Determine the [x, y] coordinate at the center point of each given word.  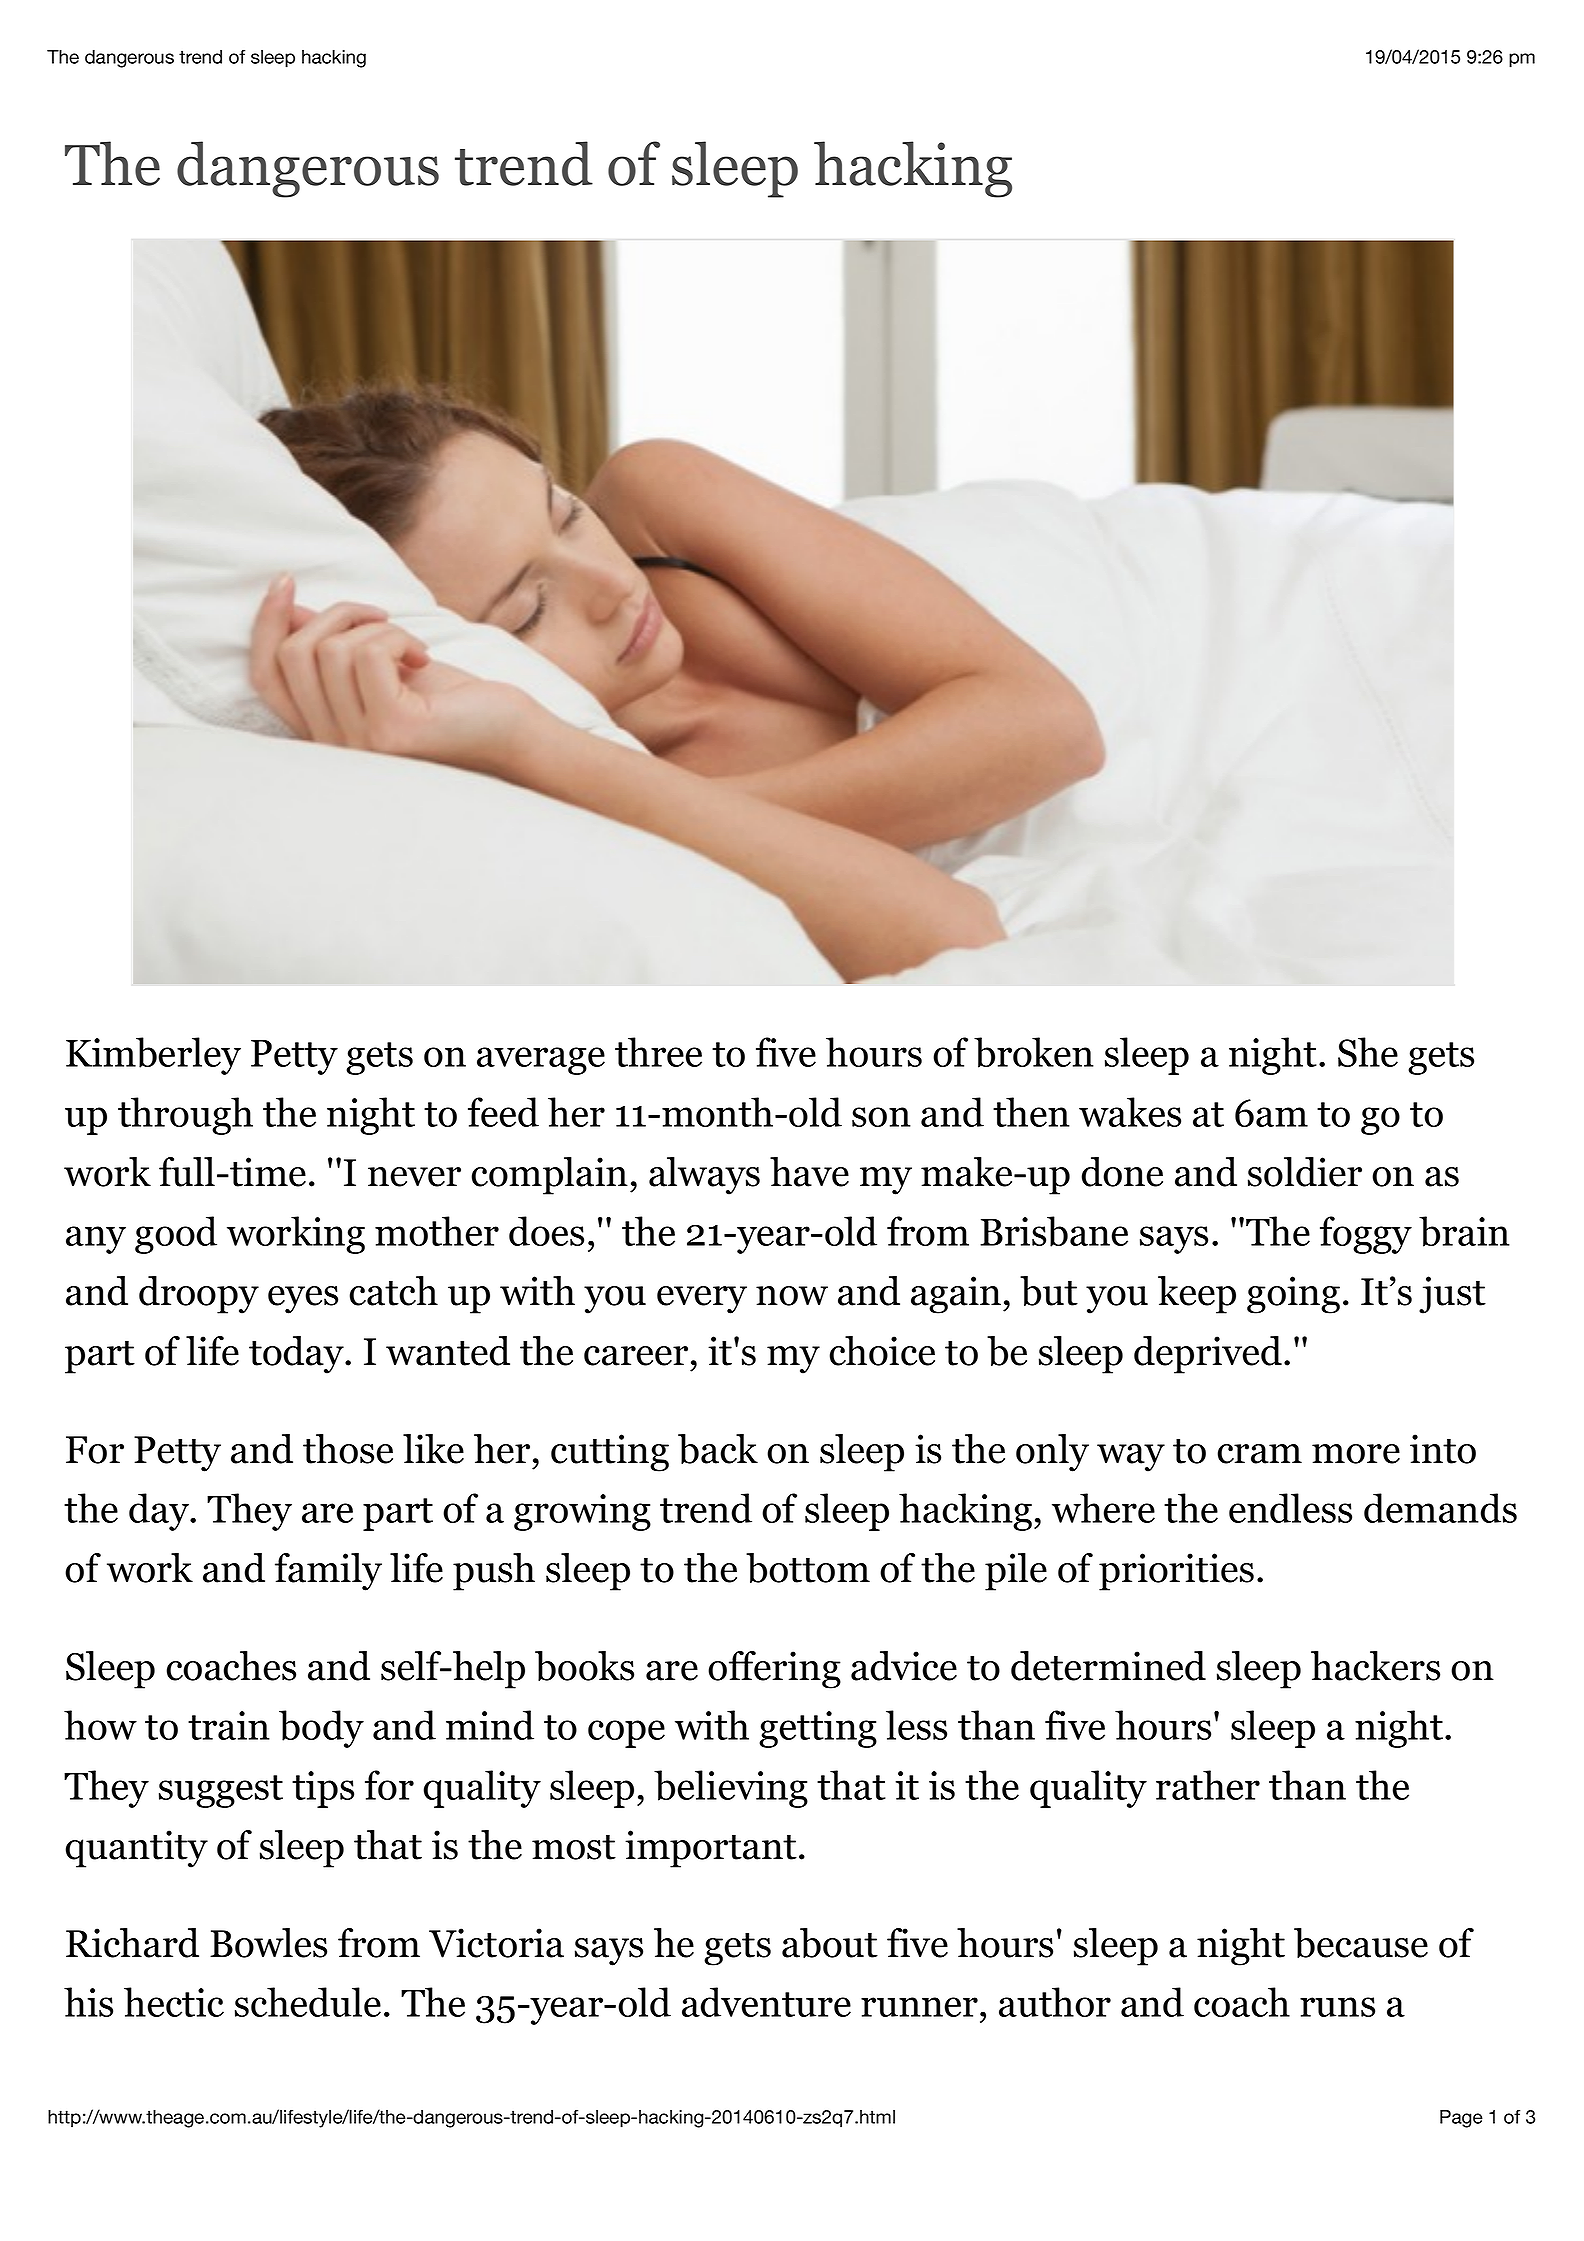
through [185, 1116]
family [328, 1572]
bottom [808, 1568]
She [1368, 1052]
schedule [308, 2002]
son [881, 1117]
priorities [1176, 1572]
